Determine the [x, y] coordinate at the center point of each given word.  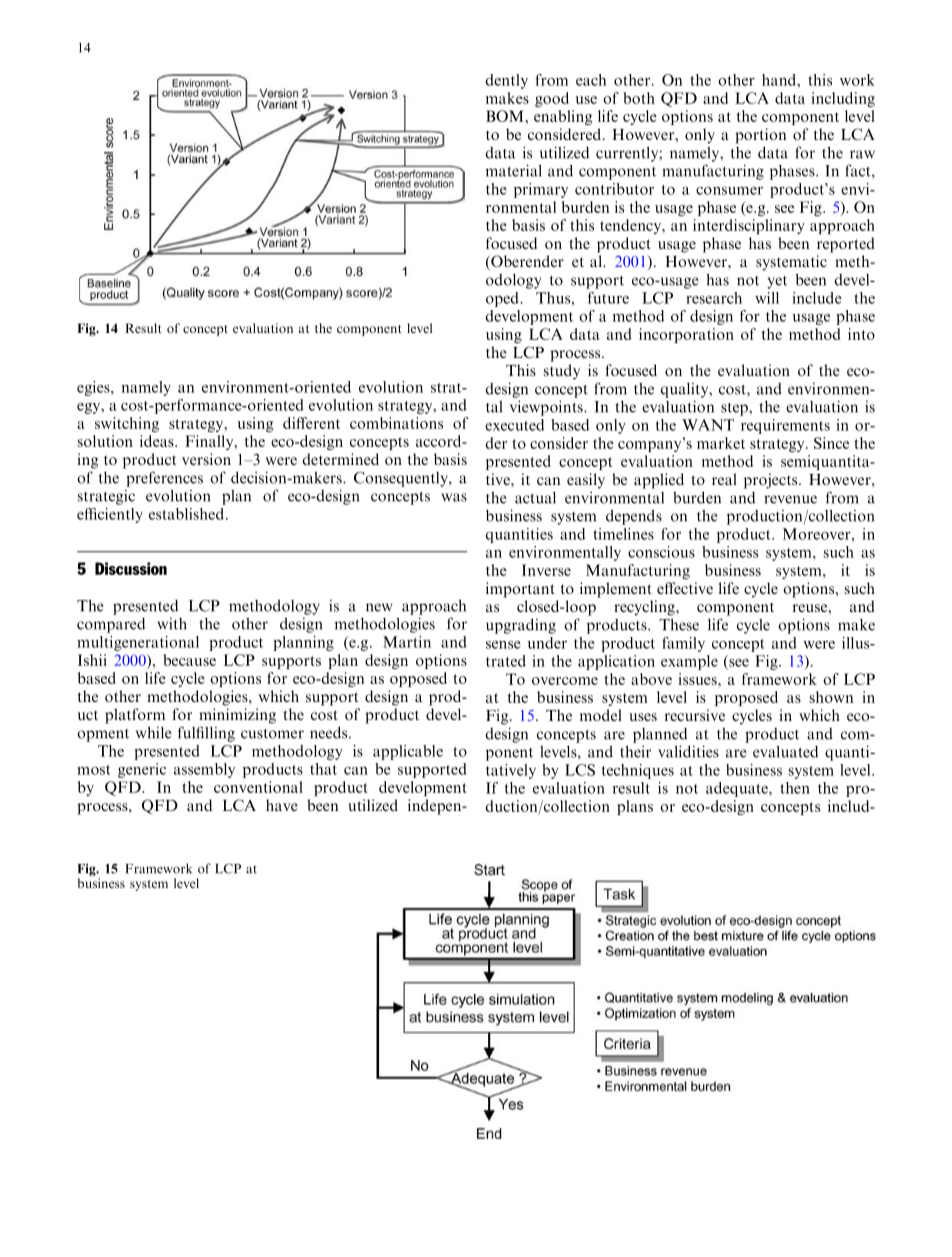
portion [760, 136]
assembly [204, 770]
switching [127, 424]
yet [777, 282]
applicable [408, 752]
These [679, 624]
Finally [210, 442]
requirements [785, 426]
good [552, 99]
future [608, 298]
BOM [506, 116]
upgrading [521, 626]
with [172, 624]
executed [514, 425]
